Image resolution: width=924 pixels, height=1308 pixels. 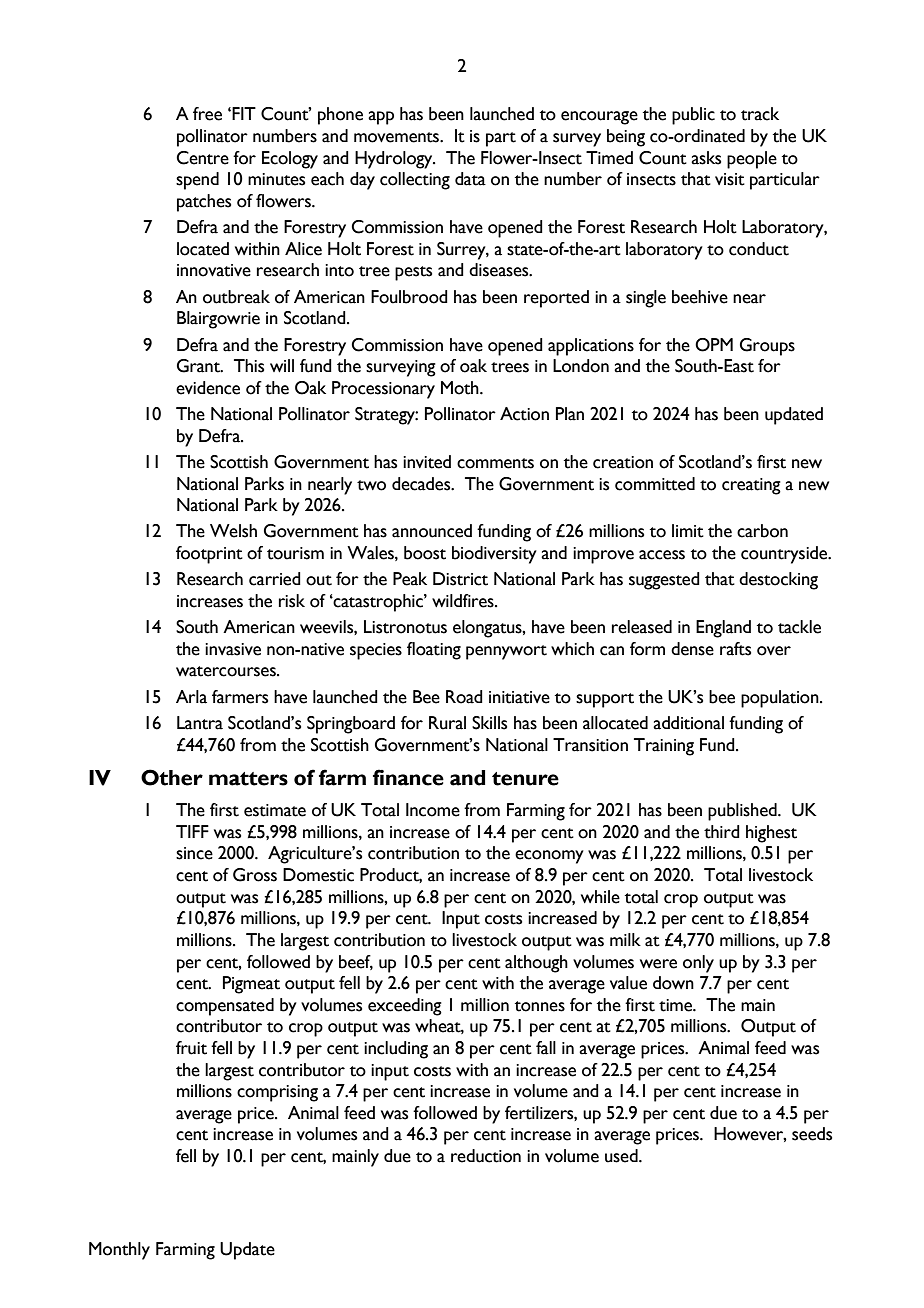 What do you see at coordinates (706, 158) in the screenshot?
I see `asks` at bounding box center [706, 158].
